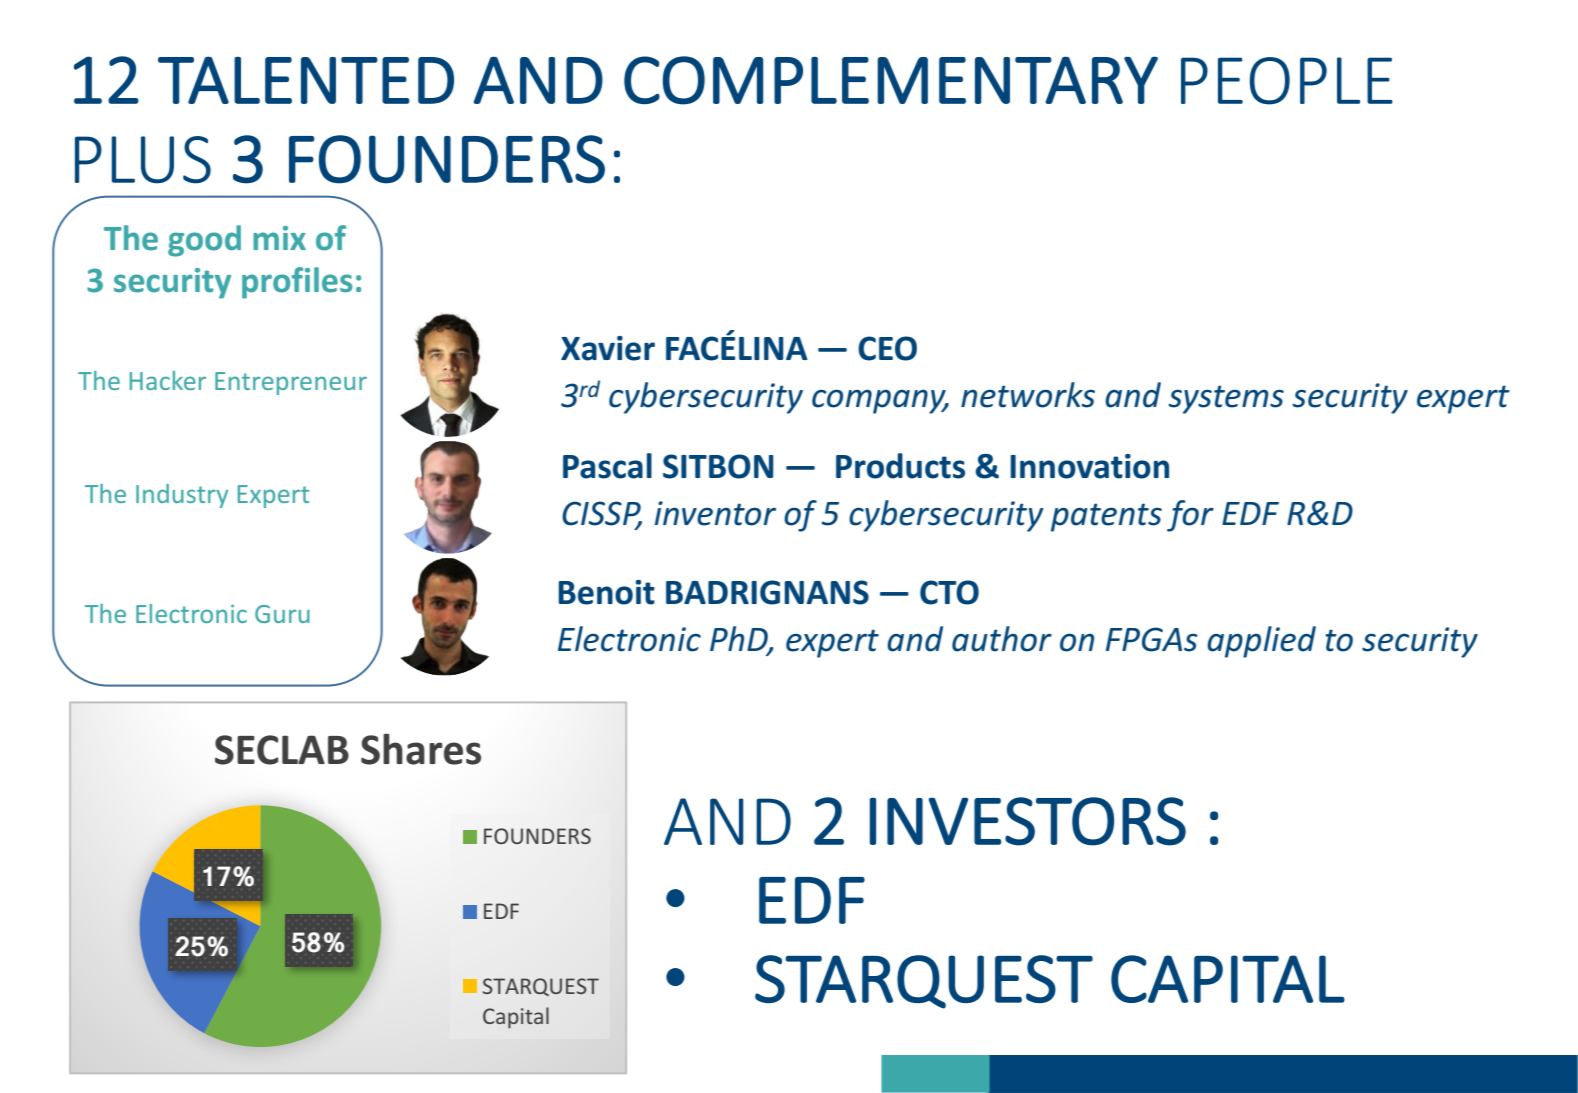  I want to click on INVESTORS, so click(1028, 821).
